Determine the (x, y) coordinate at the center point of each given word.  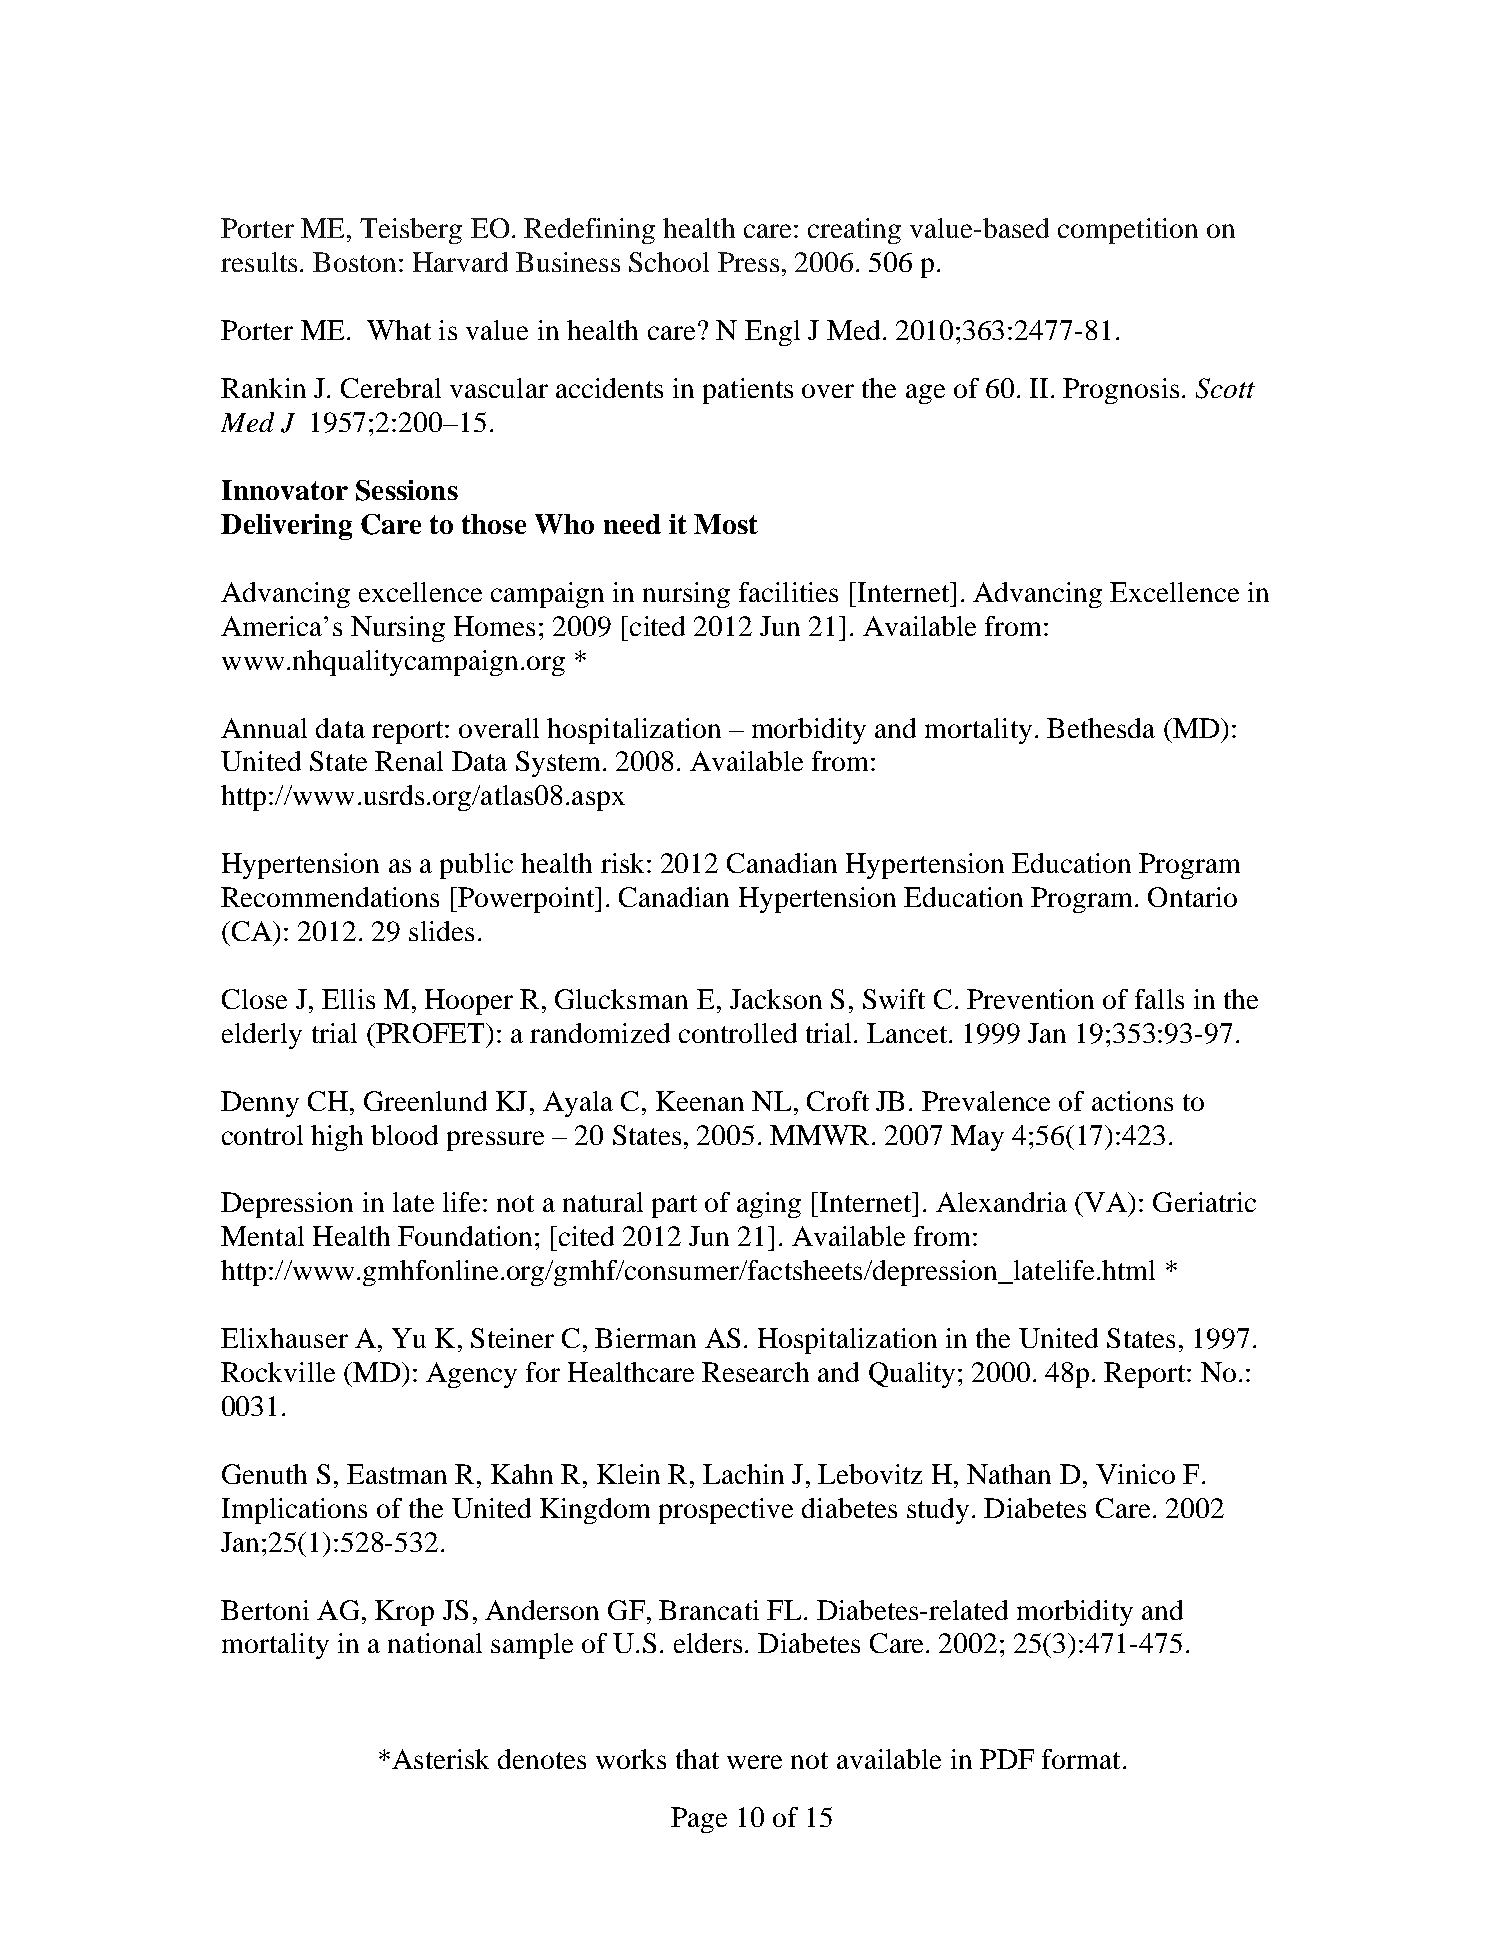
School (669, 262)
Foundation (465, 1236)
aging (769, 1205)
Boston (354, 262)
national (435, 1643)
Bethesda (1101, 728)
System (560, 764)
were (754, 1762)
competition (1128, 231)
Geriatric (1204, 1202)
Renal (409, 761)
